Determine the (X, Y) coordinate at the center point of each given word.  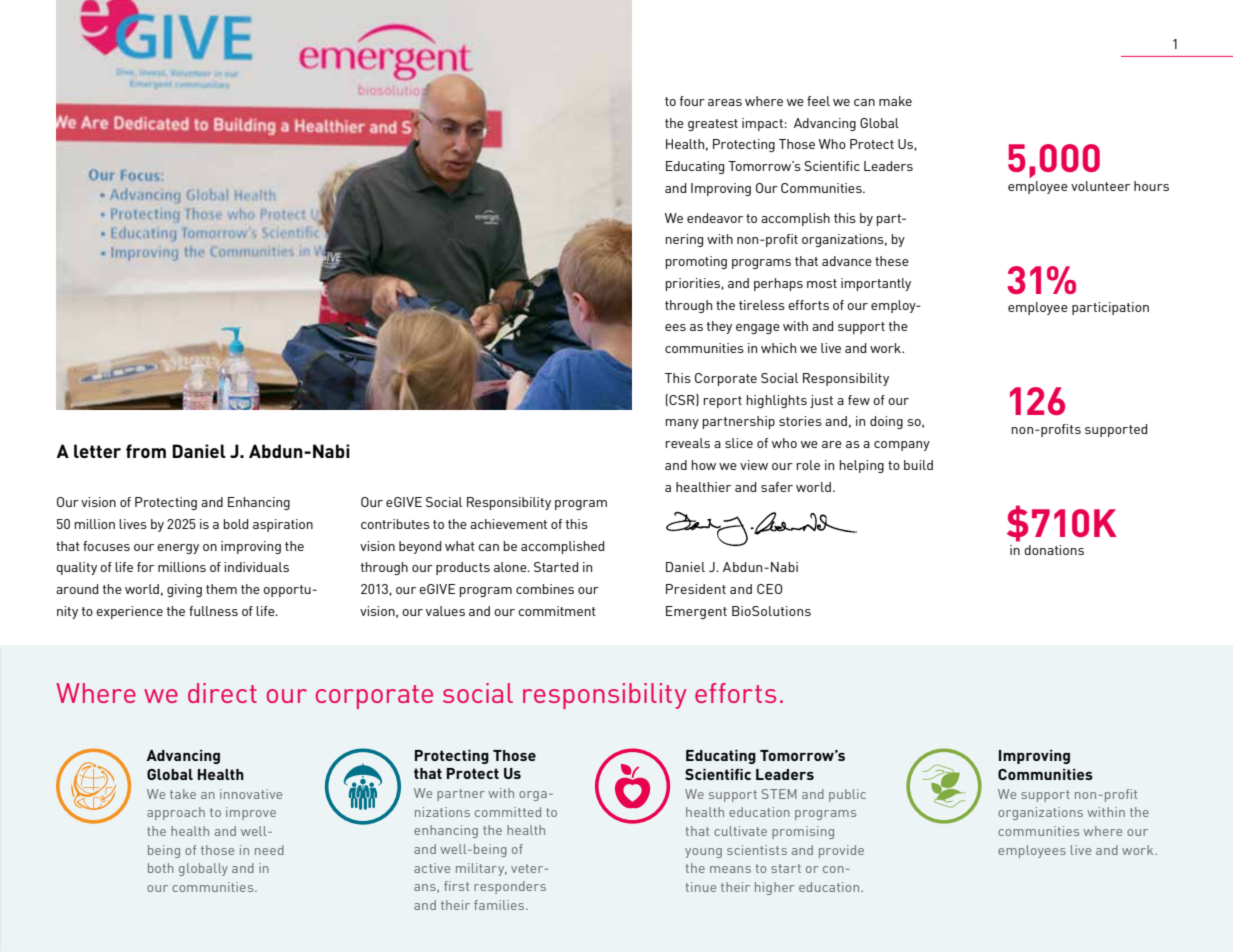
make (895, 101)
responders (510, 887)
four (692, 101)
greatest (713, 125)
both (161, 868)
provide (841, 851)
